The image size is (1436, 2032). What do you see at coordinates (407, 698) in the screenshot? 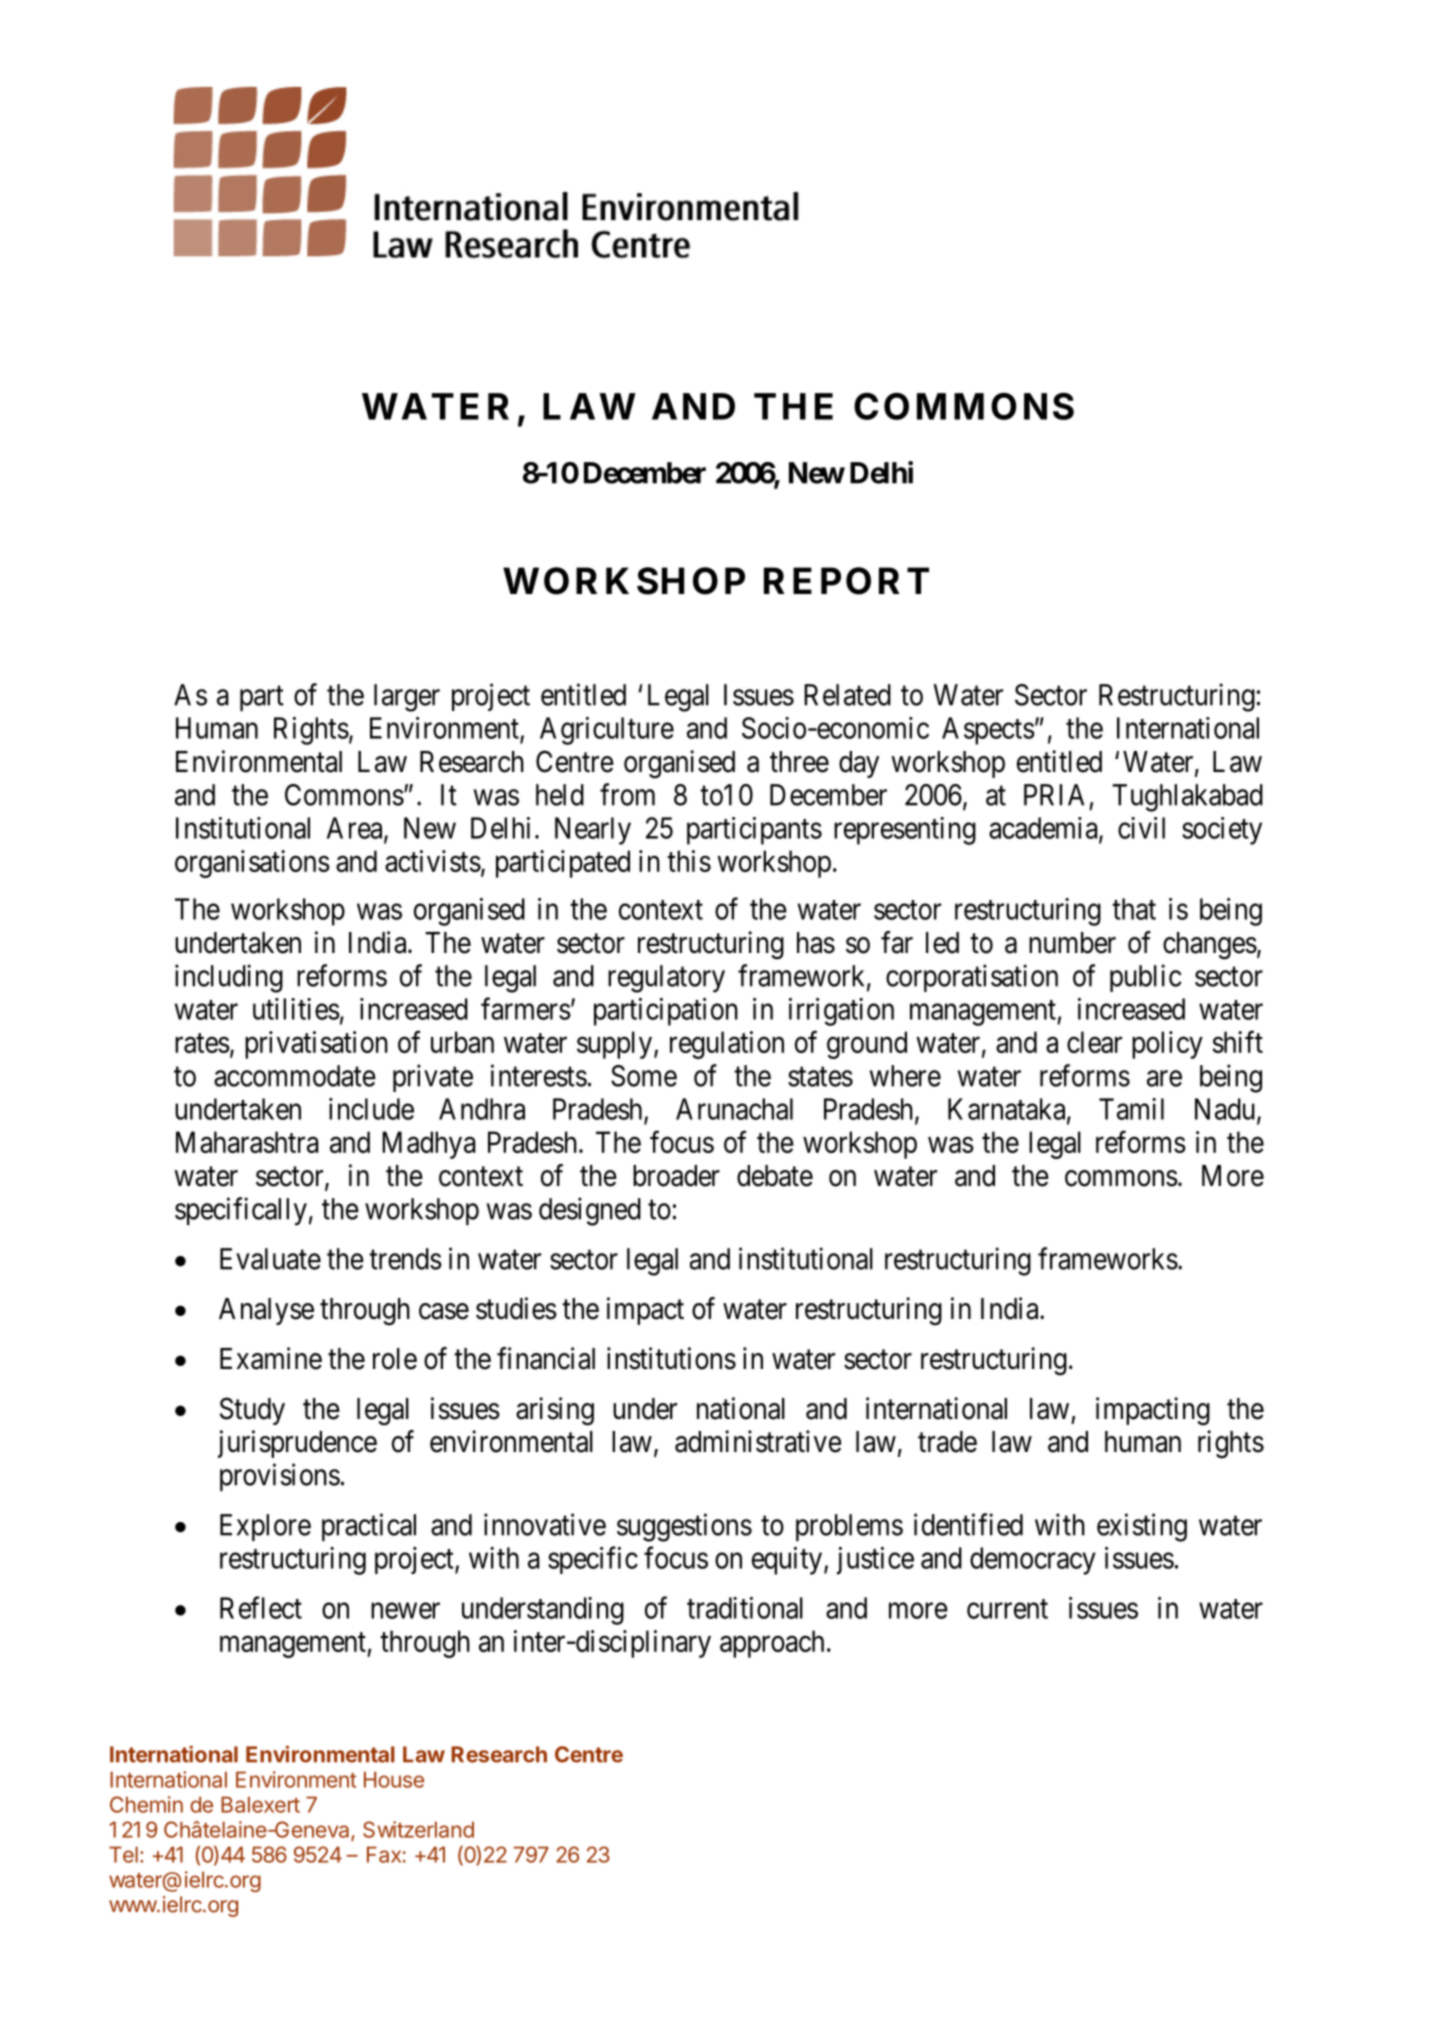
I see `larger` at bounding box center [407, 698].
